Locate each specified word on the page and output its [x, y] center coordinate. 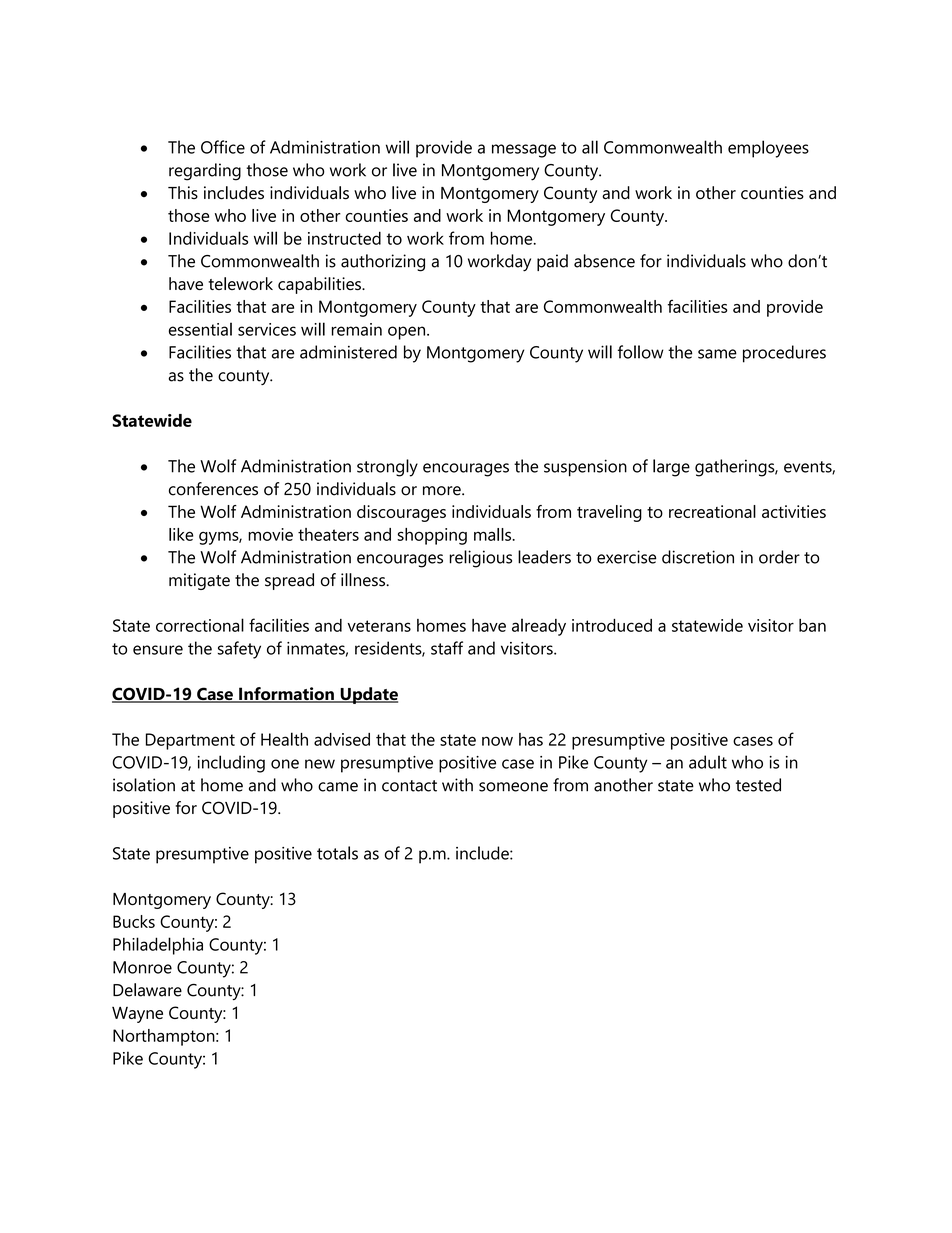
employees [768, 149]
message [524, 151]
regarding [205, 172]
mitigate [199, 581]
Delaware [147, 990]
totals [337, 853]
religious [480, 559]
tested [758, 785]
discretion [698, 557]
